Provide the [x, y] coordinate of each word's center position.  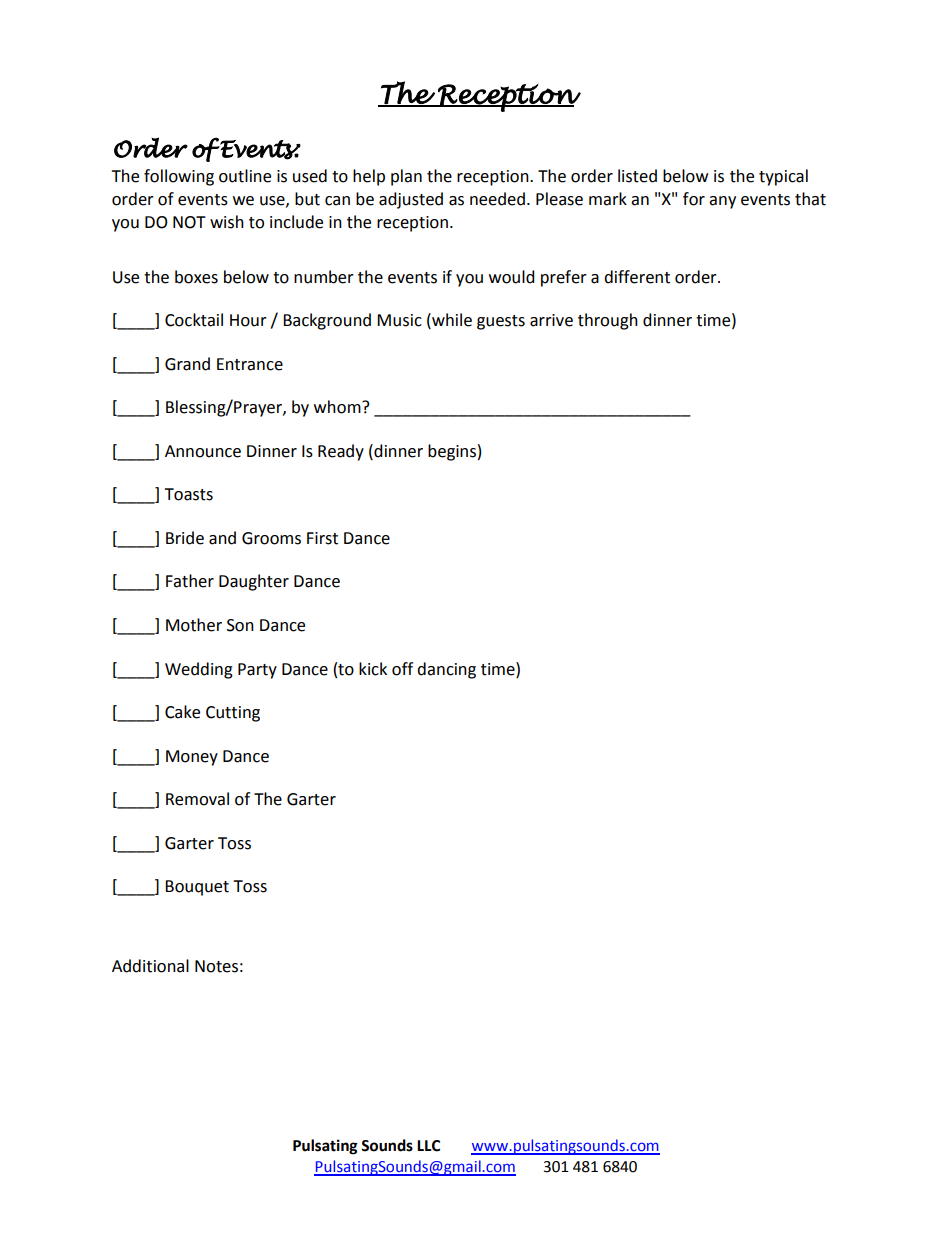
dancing [446, 670]
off [402, 669]
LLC [428, 1146]
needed [497, 199]
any [722, 202]
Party [257, 671]
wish [227, 222]
